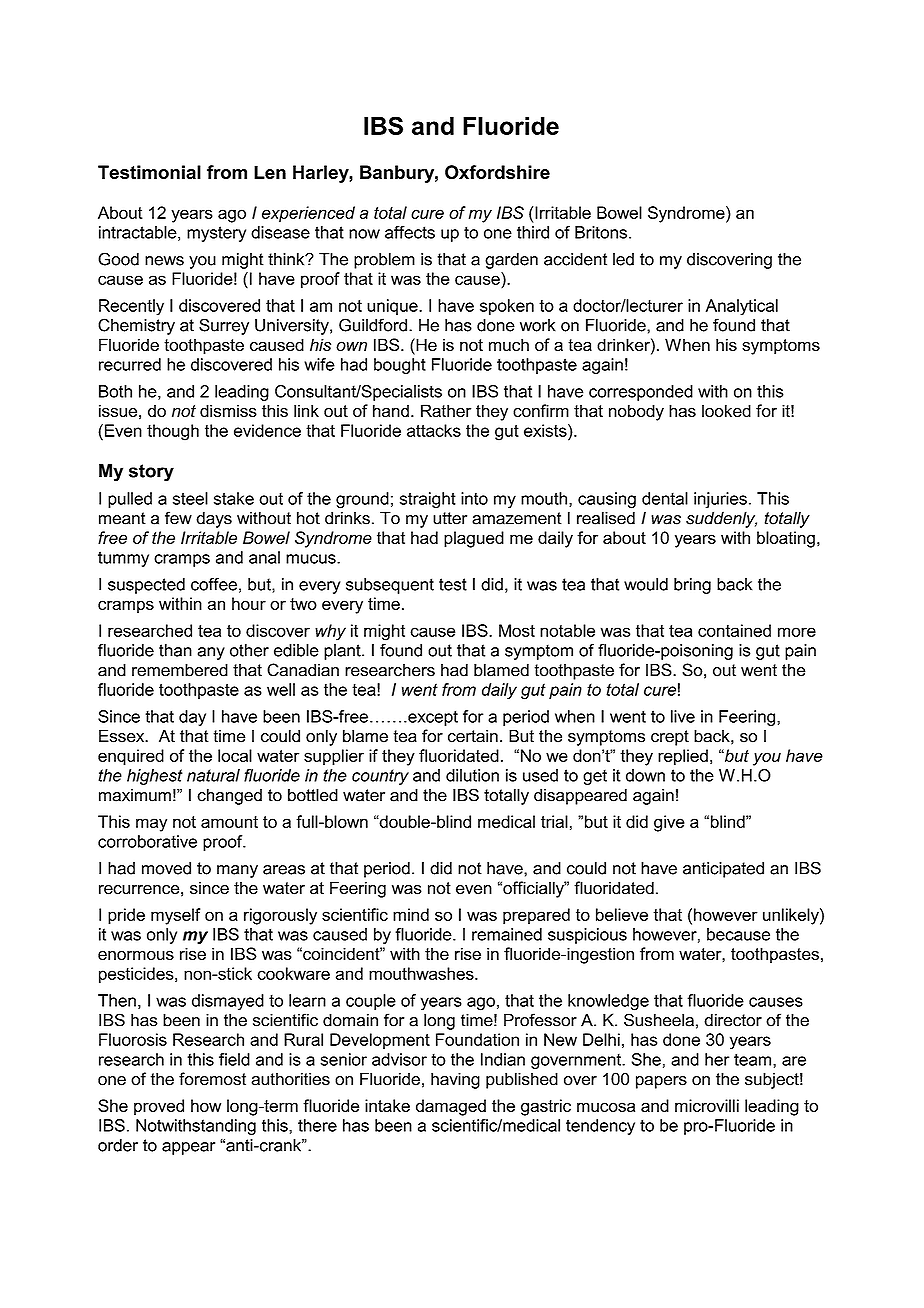  What do you see at coordinates (497, 172) in the document?
I see `Oxfordshire` at bounding box center [497, 172].
